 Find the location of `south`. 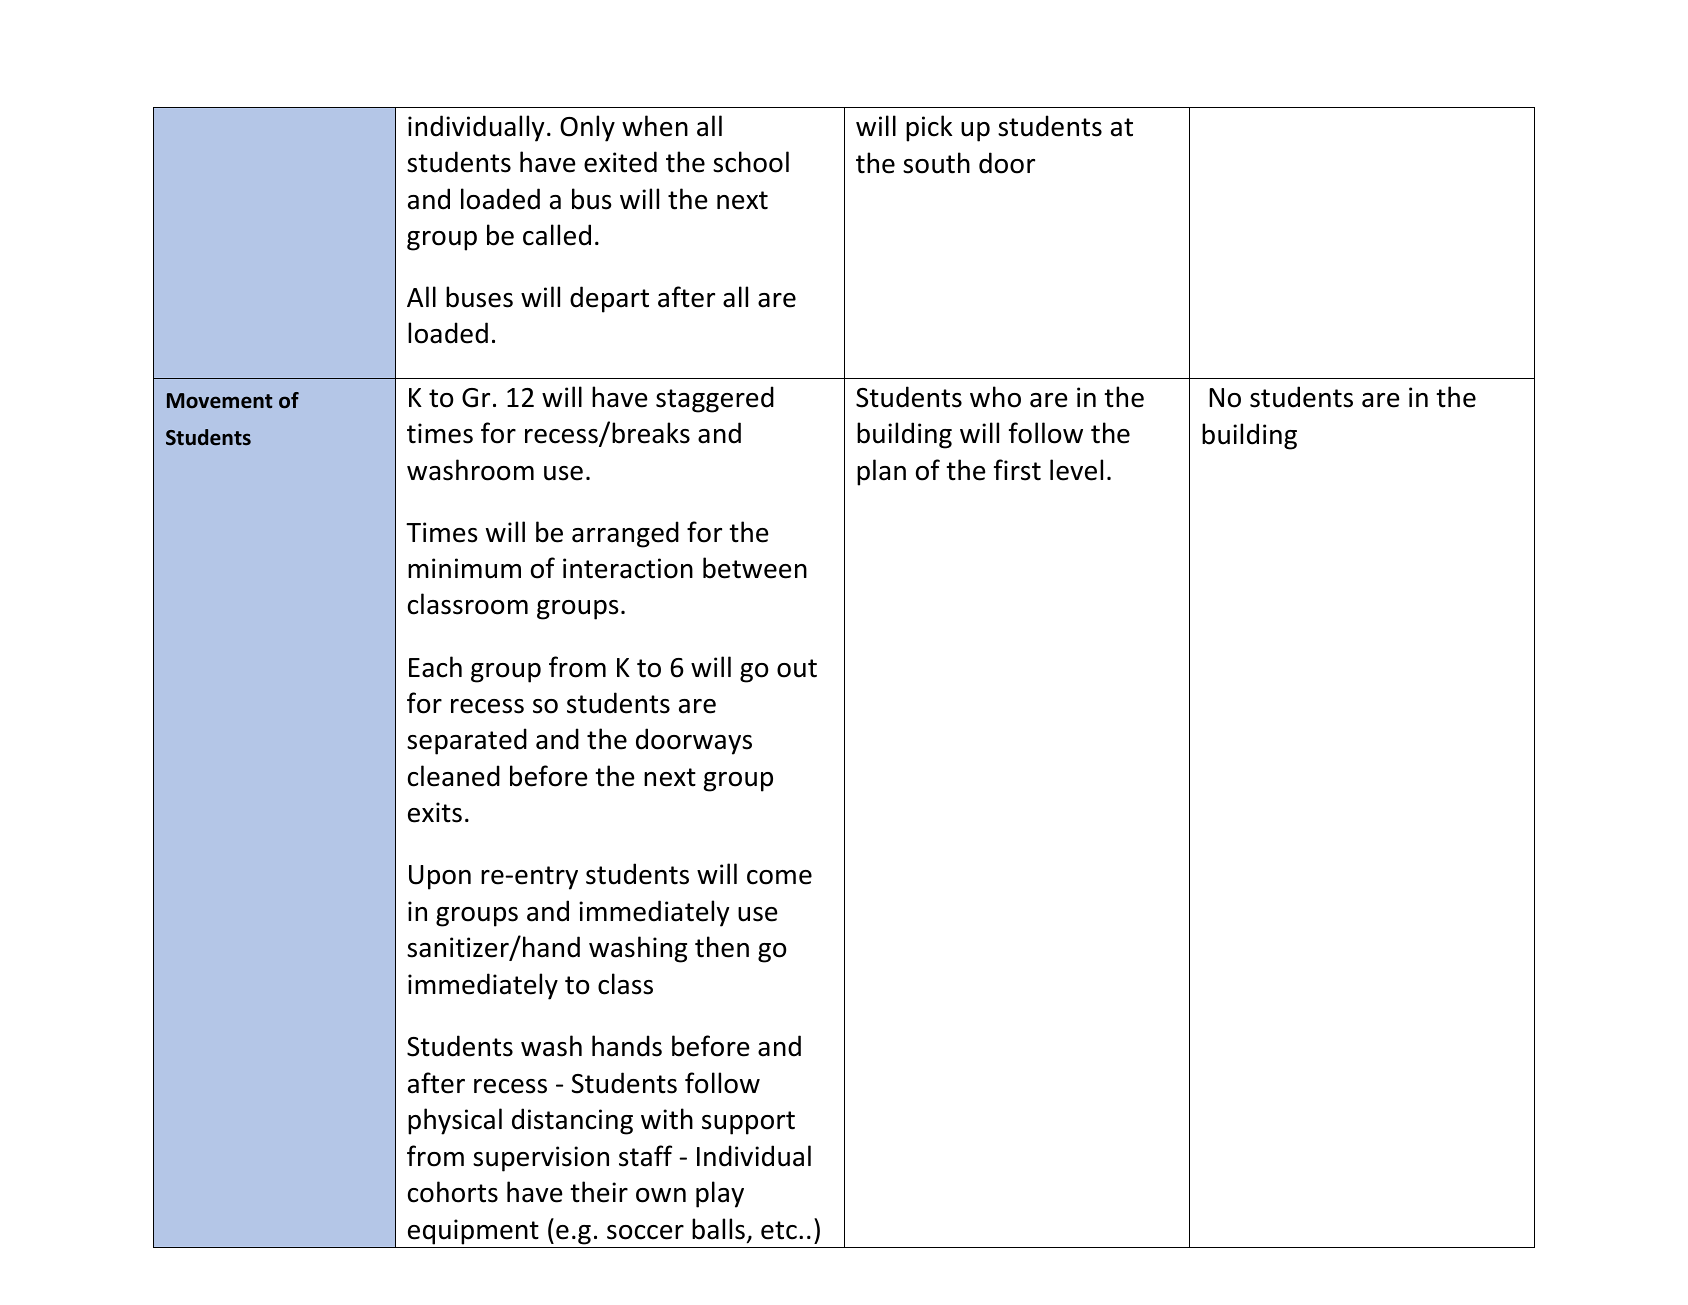

south is located at coordinates (936, 163).
